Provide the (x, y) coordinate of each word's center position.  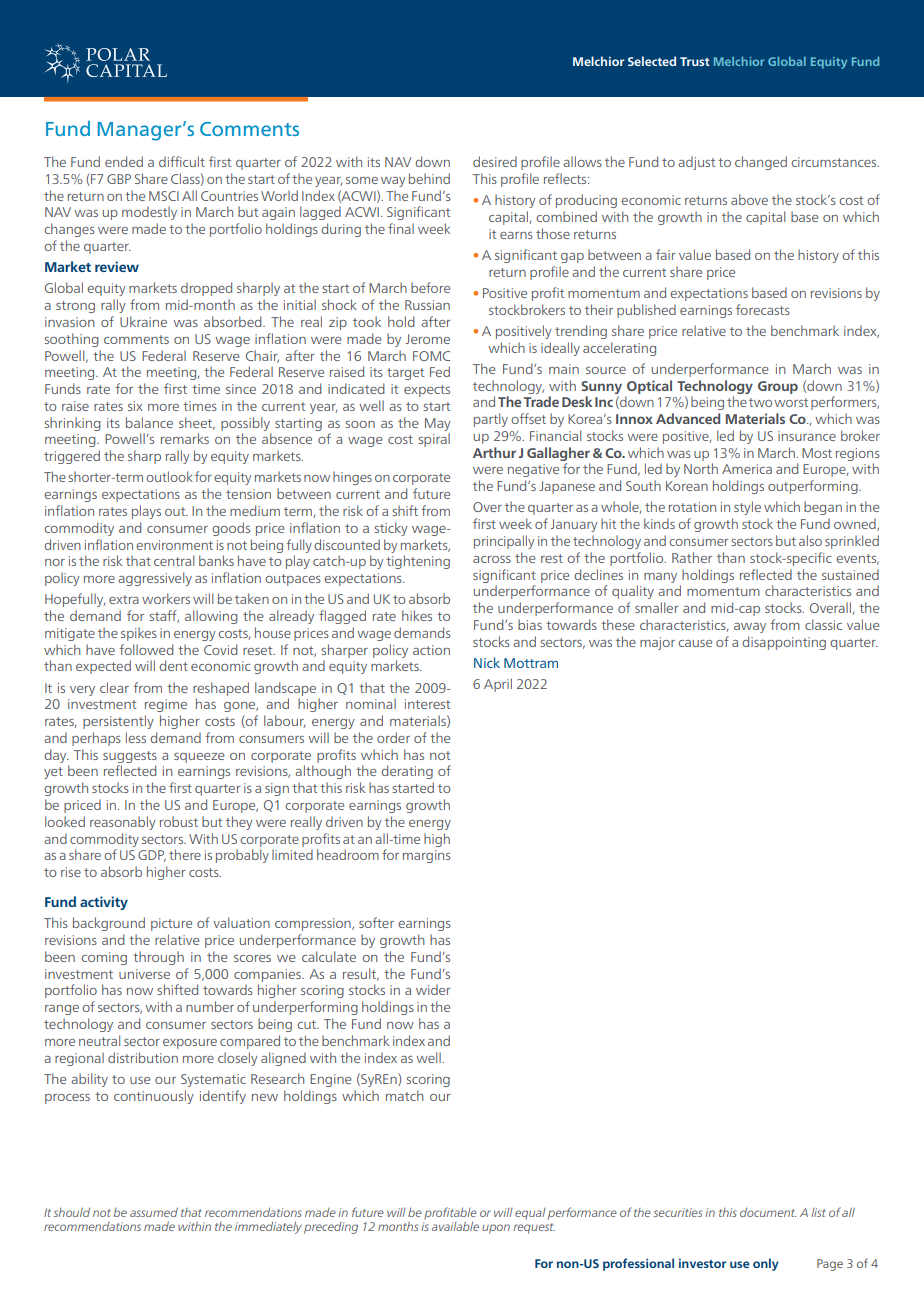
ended (124, 161)
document (768, 1212)
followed (146, 649)
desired (495, 161)
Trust (695, 61)
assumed (154, 1212)
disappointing (784, 643)
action (431, 650)
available (455, 1226)
